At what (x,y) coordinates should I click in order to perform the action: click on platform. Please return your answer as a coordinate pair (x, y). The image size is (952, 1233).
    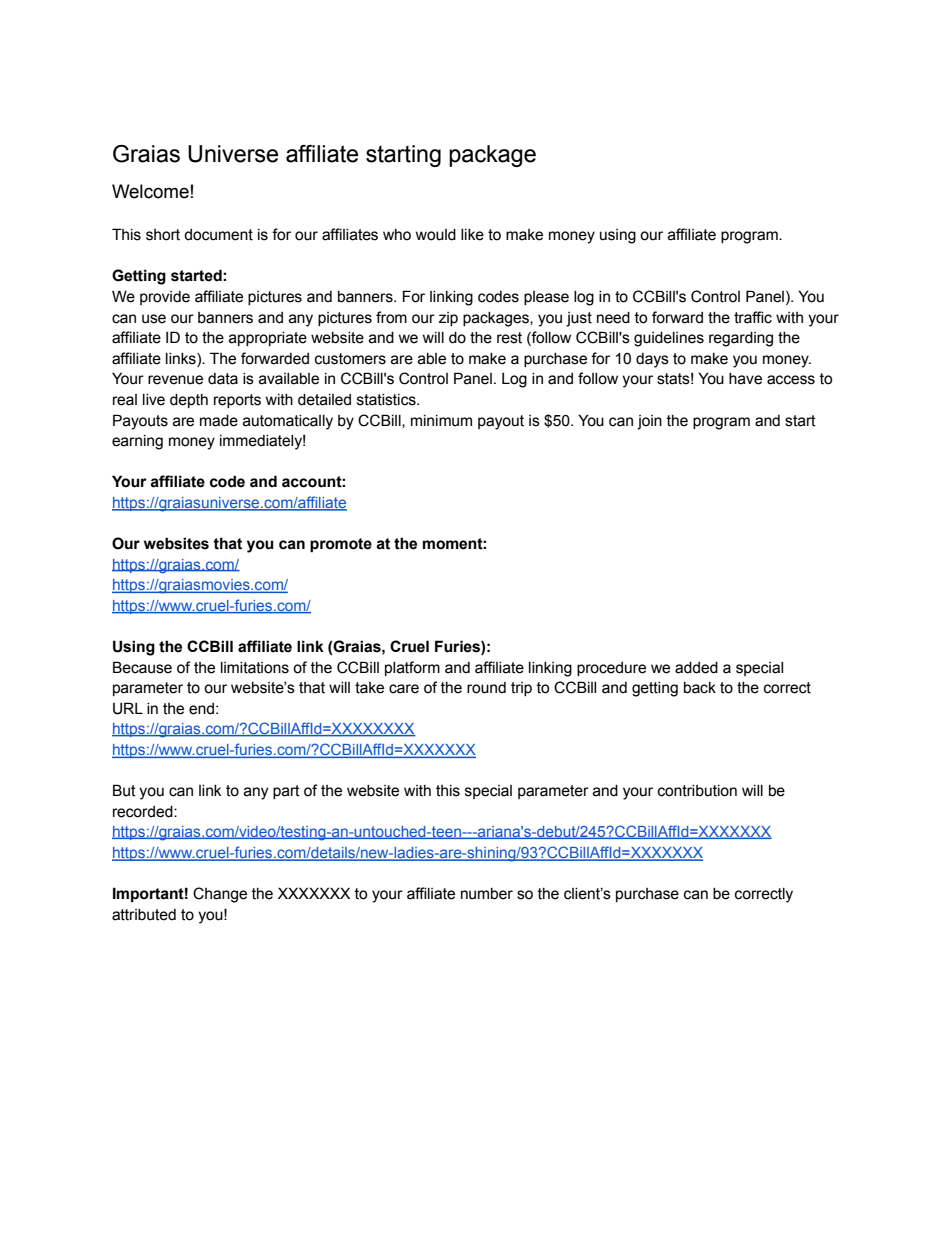
    Looking at the image, I should click on (412, 668).
